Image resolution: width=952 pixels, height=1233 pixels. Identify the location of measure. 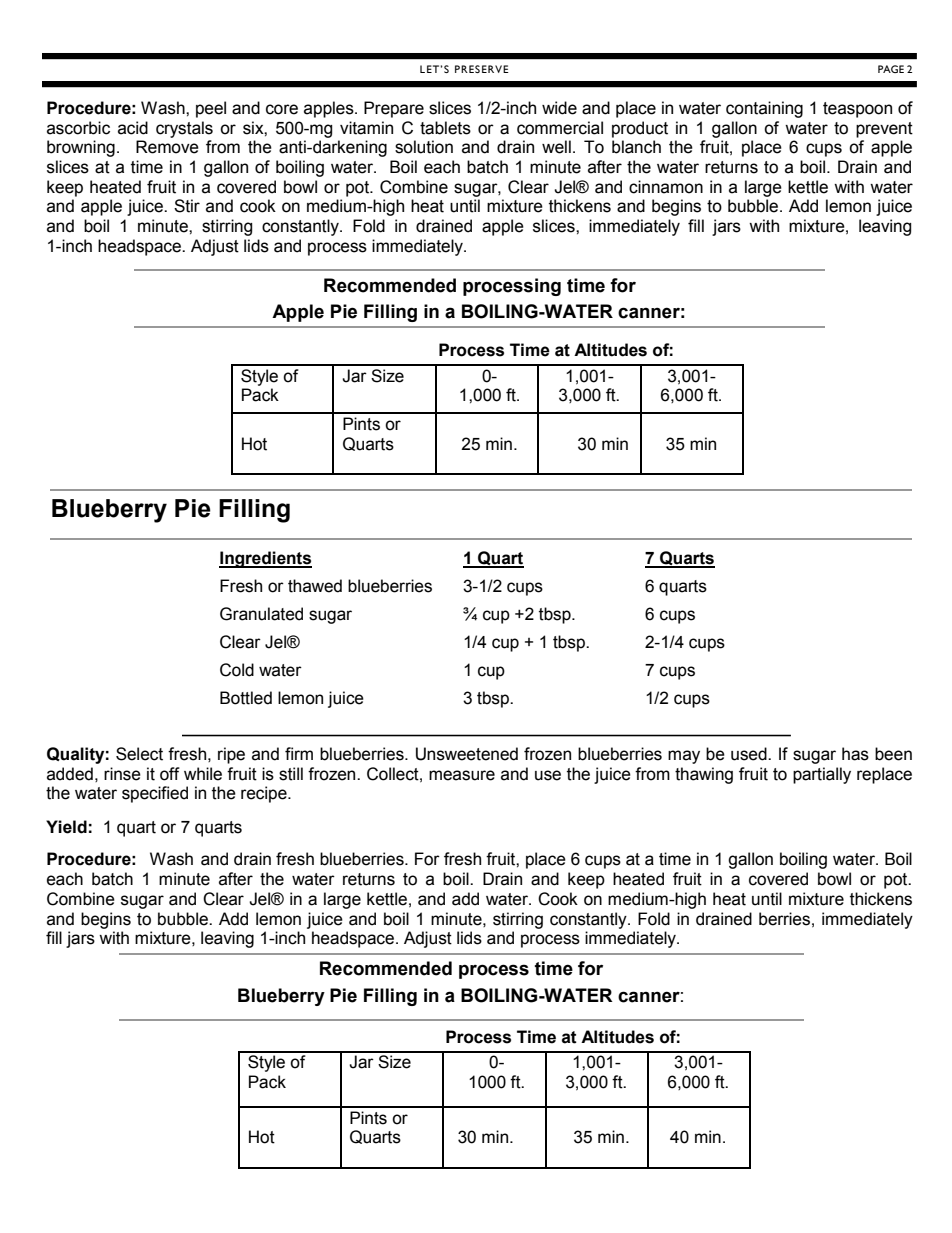
(462, 775).
